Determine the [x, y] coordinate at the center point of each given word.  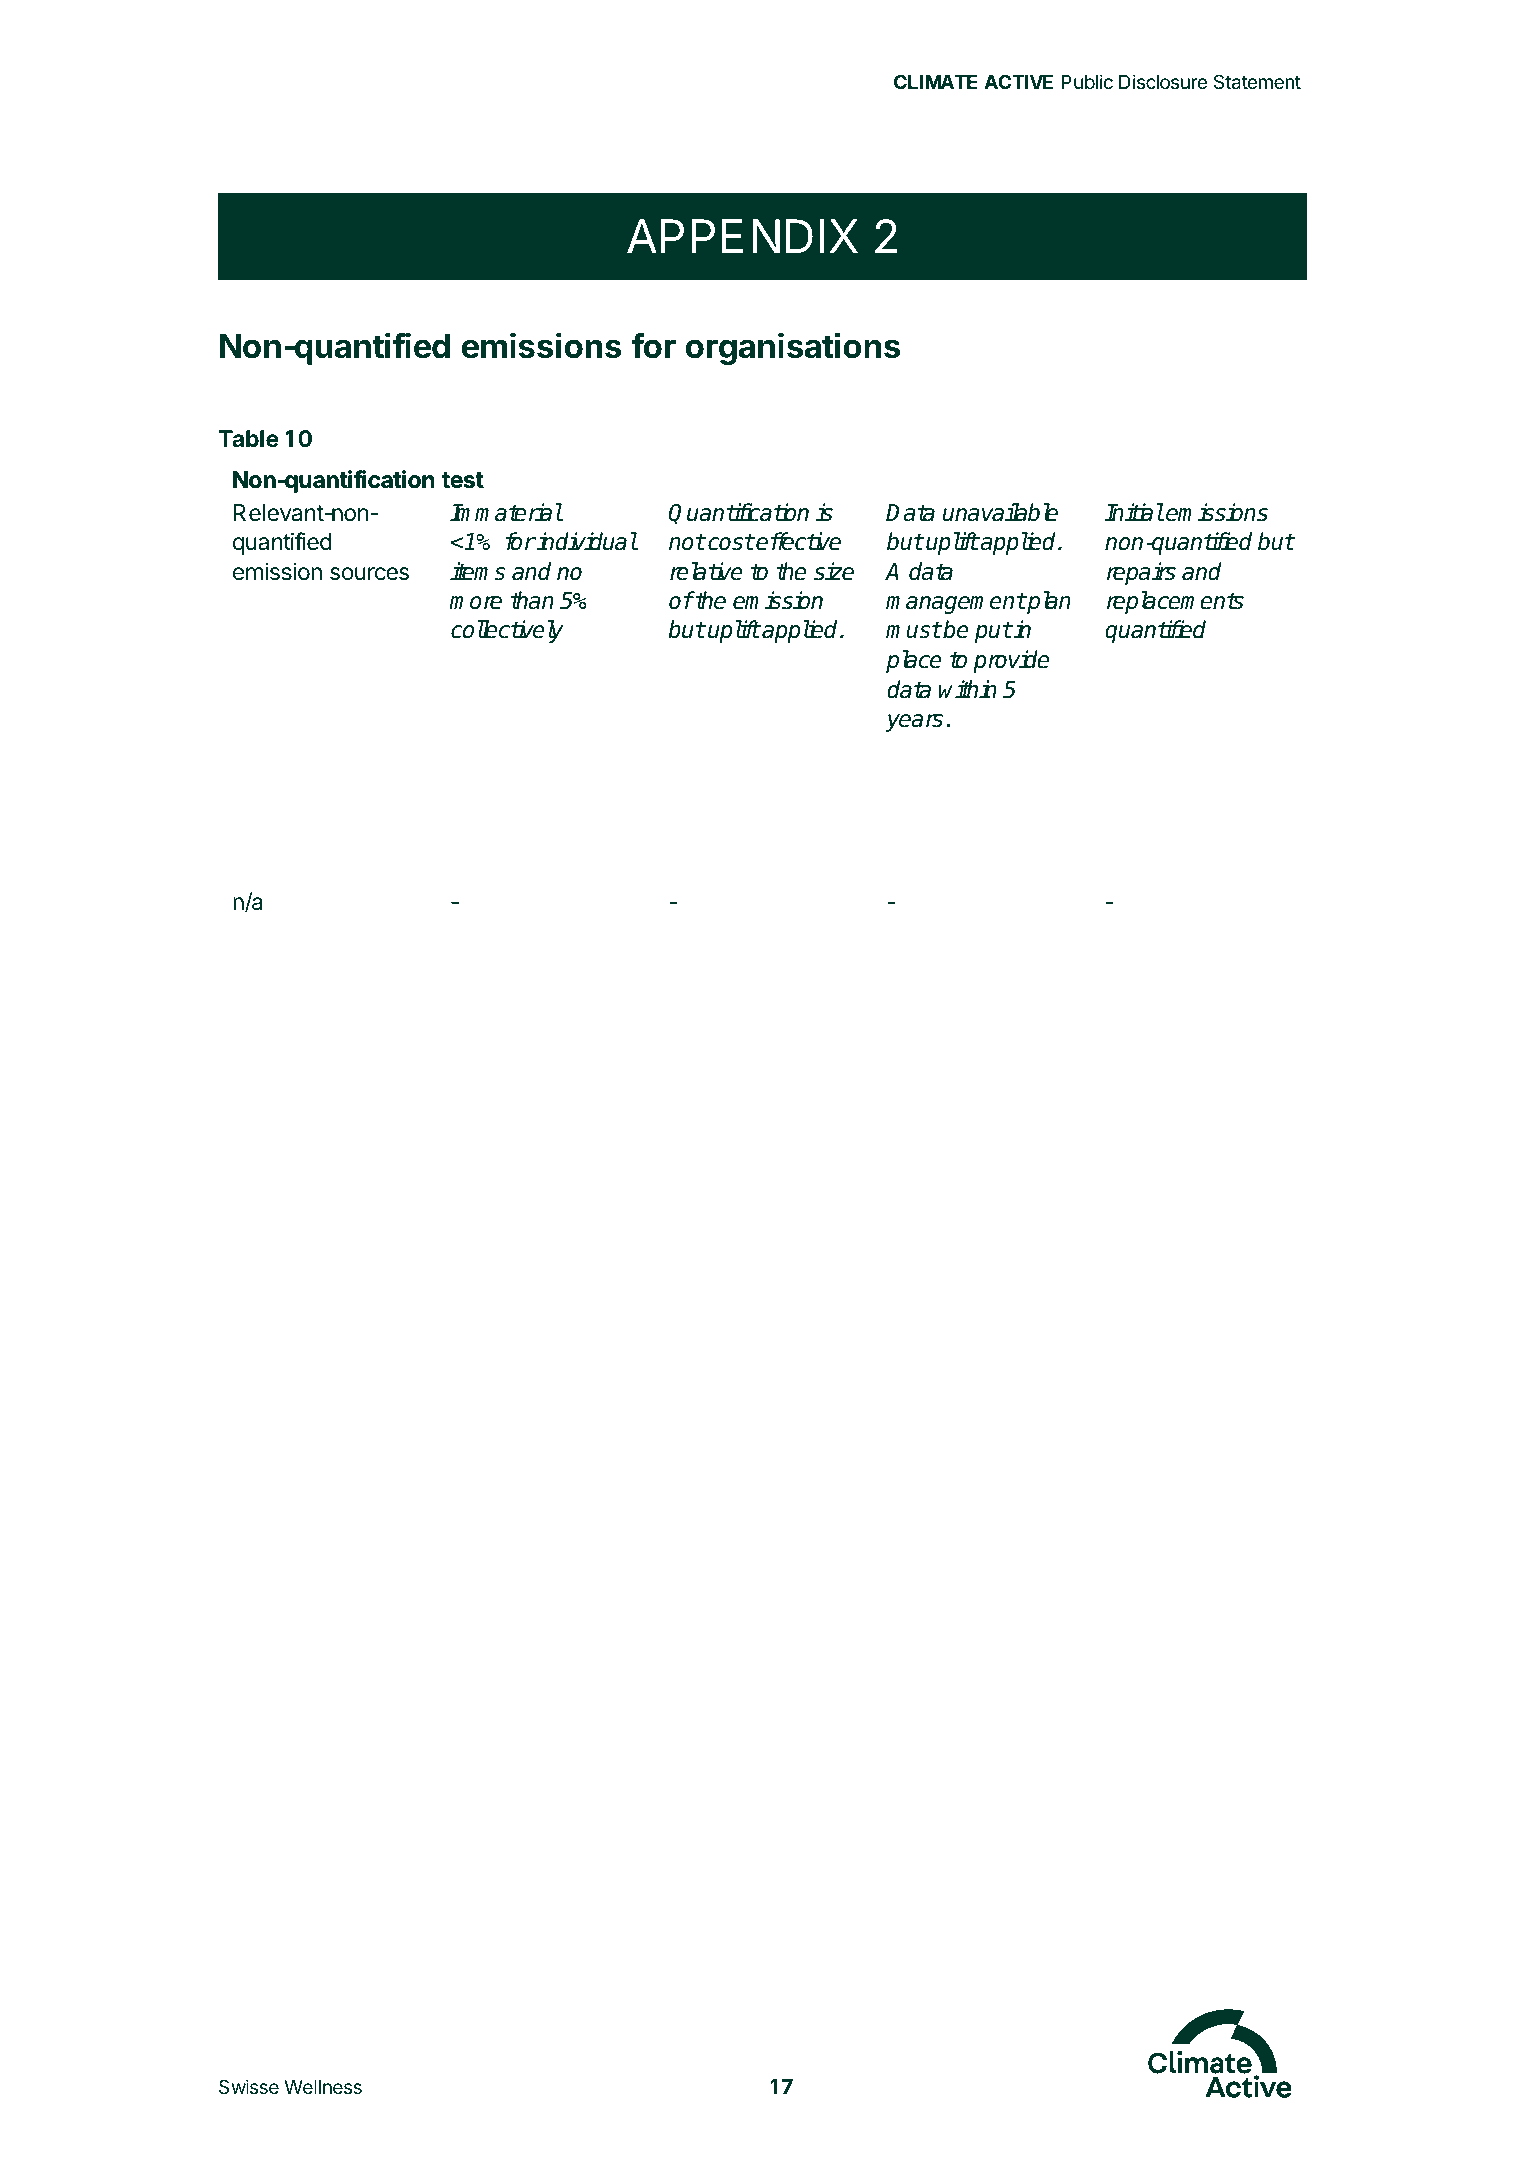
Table [249, 438]
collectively [507, 631]
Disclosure [1163, 81]
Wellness [323, 2087]
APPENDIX [742, 236]
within [968, 689]
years [914, 723]
